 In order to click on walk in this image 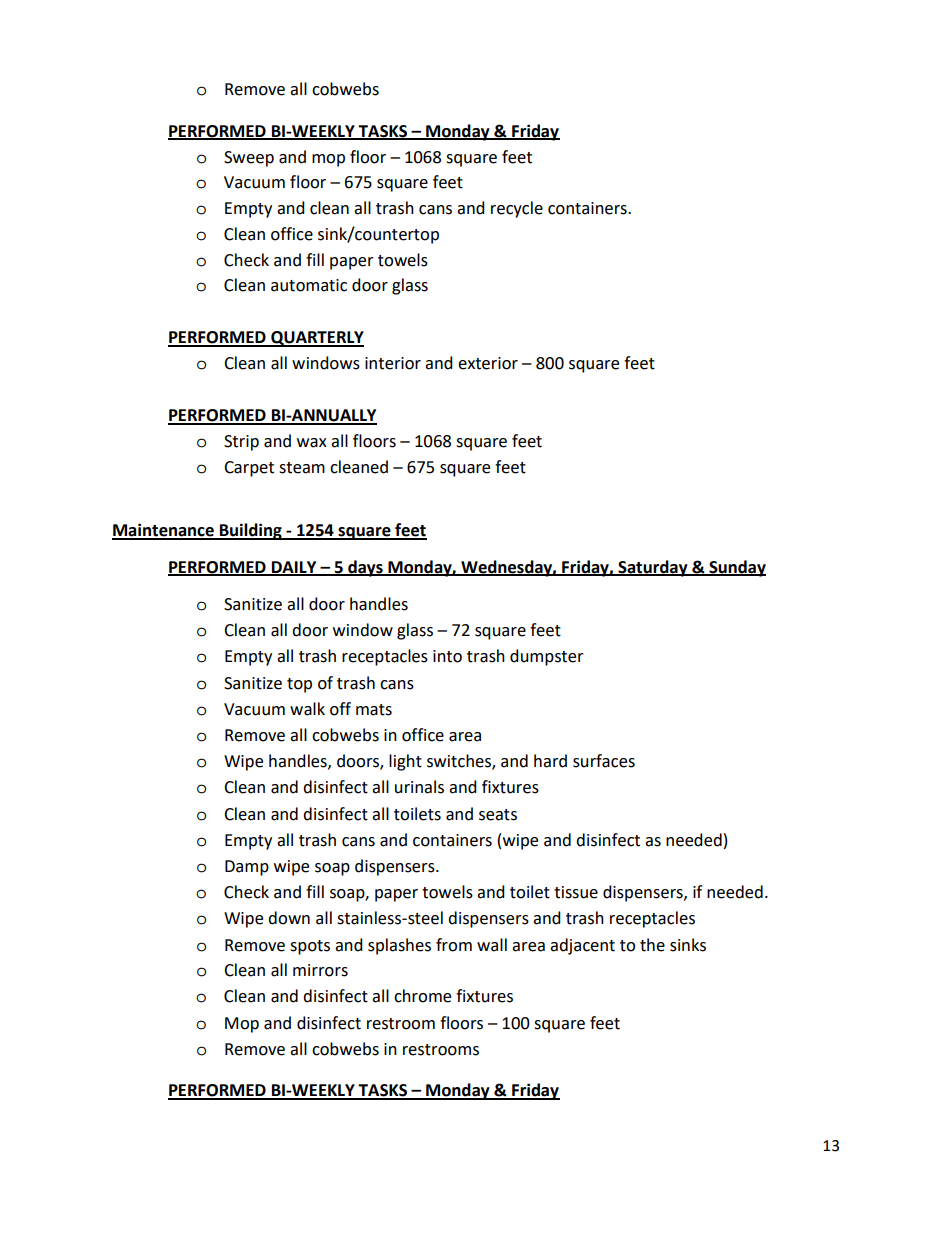, I will do `click(307, 709)`.
